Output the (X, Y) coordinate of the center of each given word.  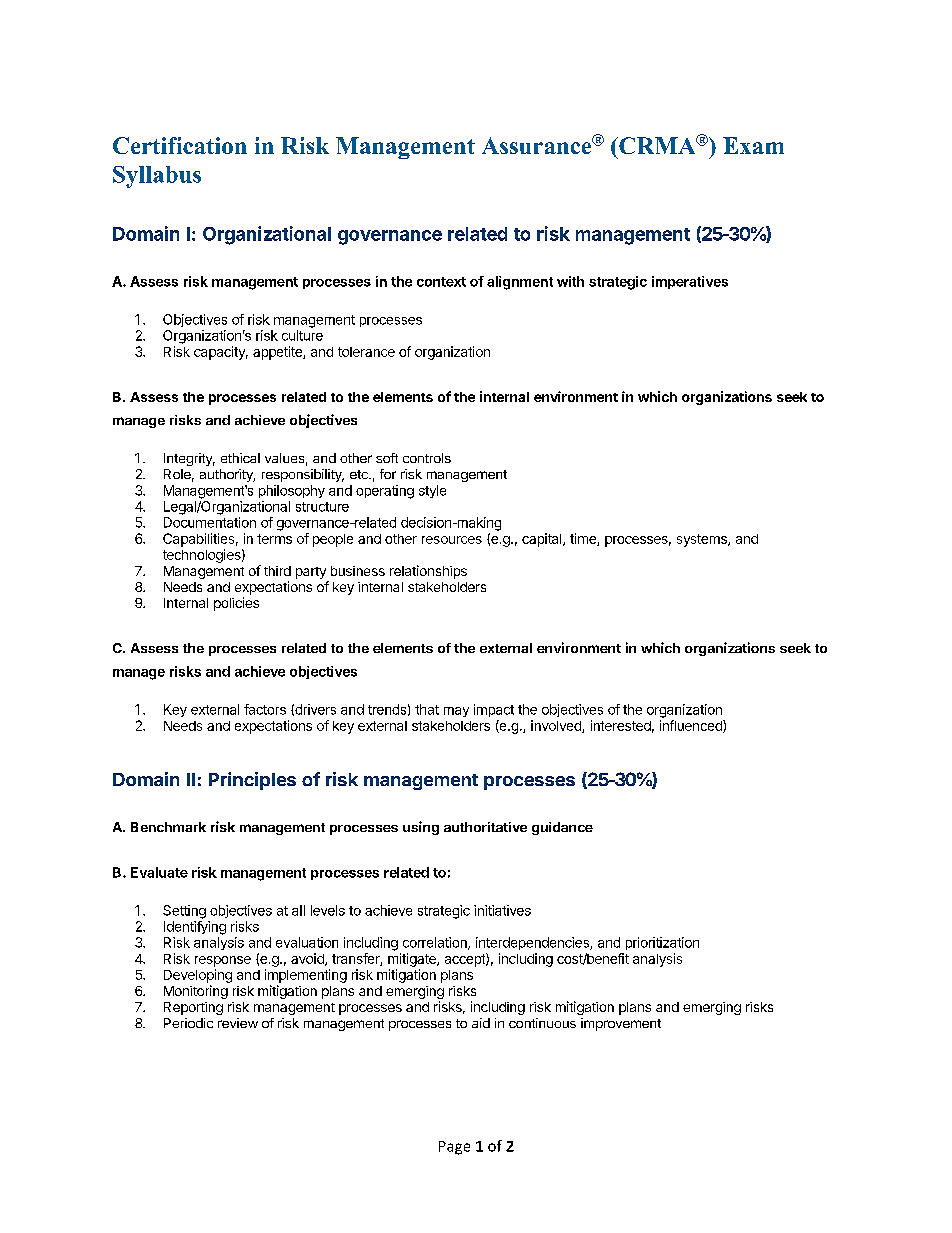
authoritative (485, 827)
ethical (240, 458)
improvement (621, 1024)
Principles (252, 781)
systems (703, 540)
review (238, 1023)
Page (454, 1148)
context (441, 282)
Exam (753, 145)
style (432, 491)
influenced (692, 726)
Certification (180, 145)
